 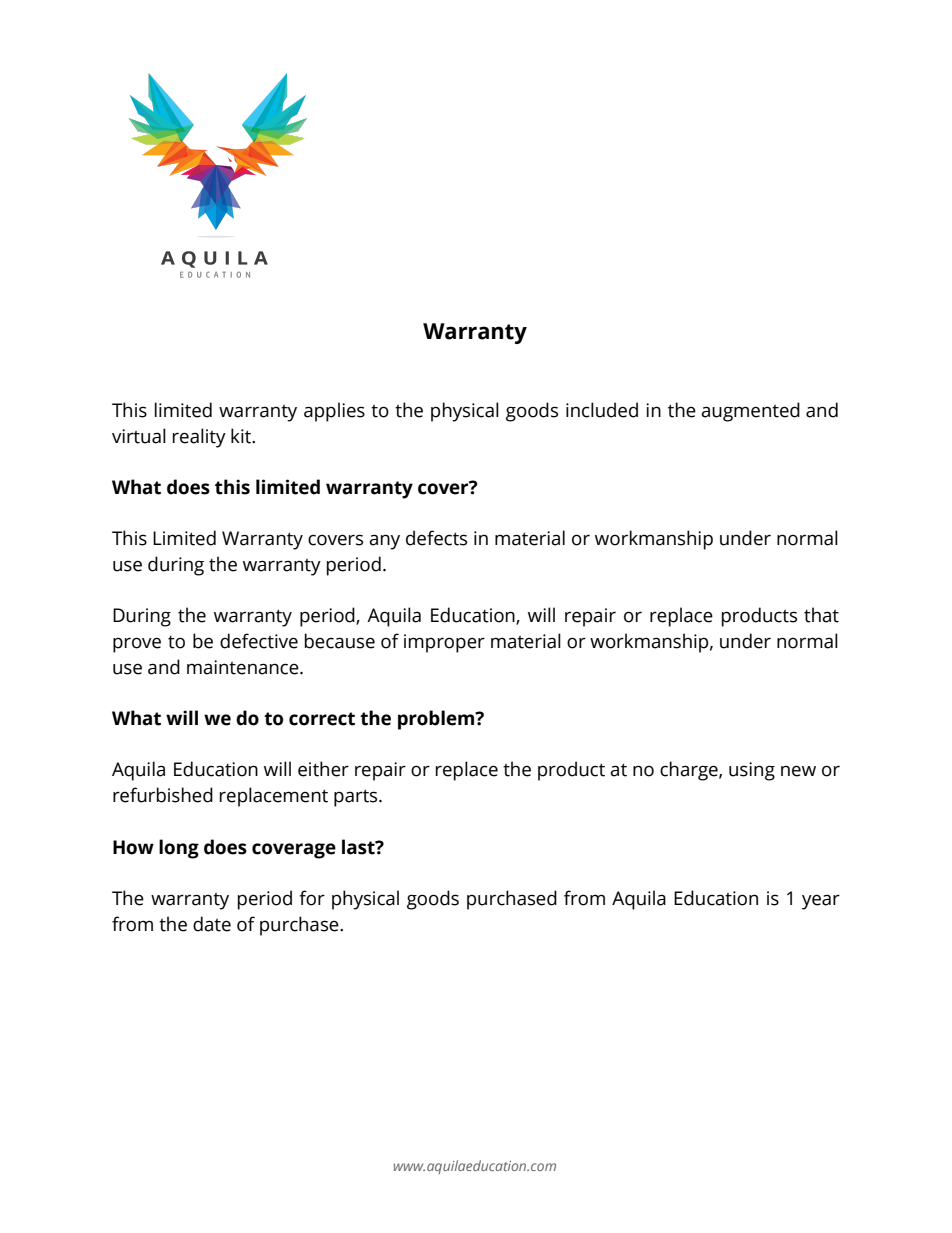 I want to click on improper, so click(x=444, y=643).
